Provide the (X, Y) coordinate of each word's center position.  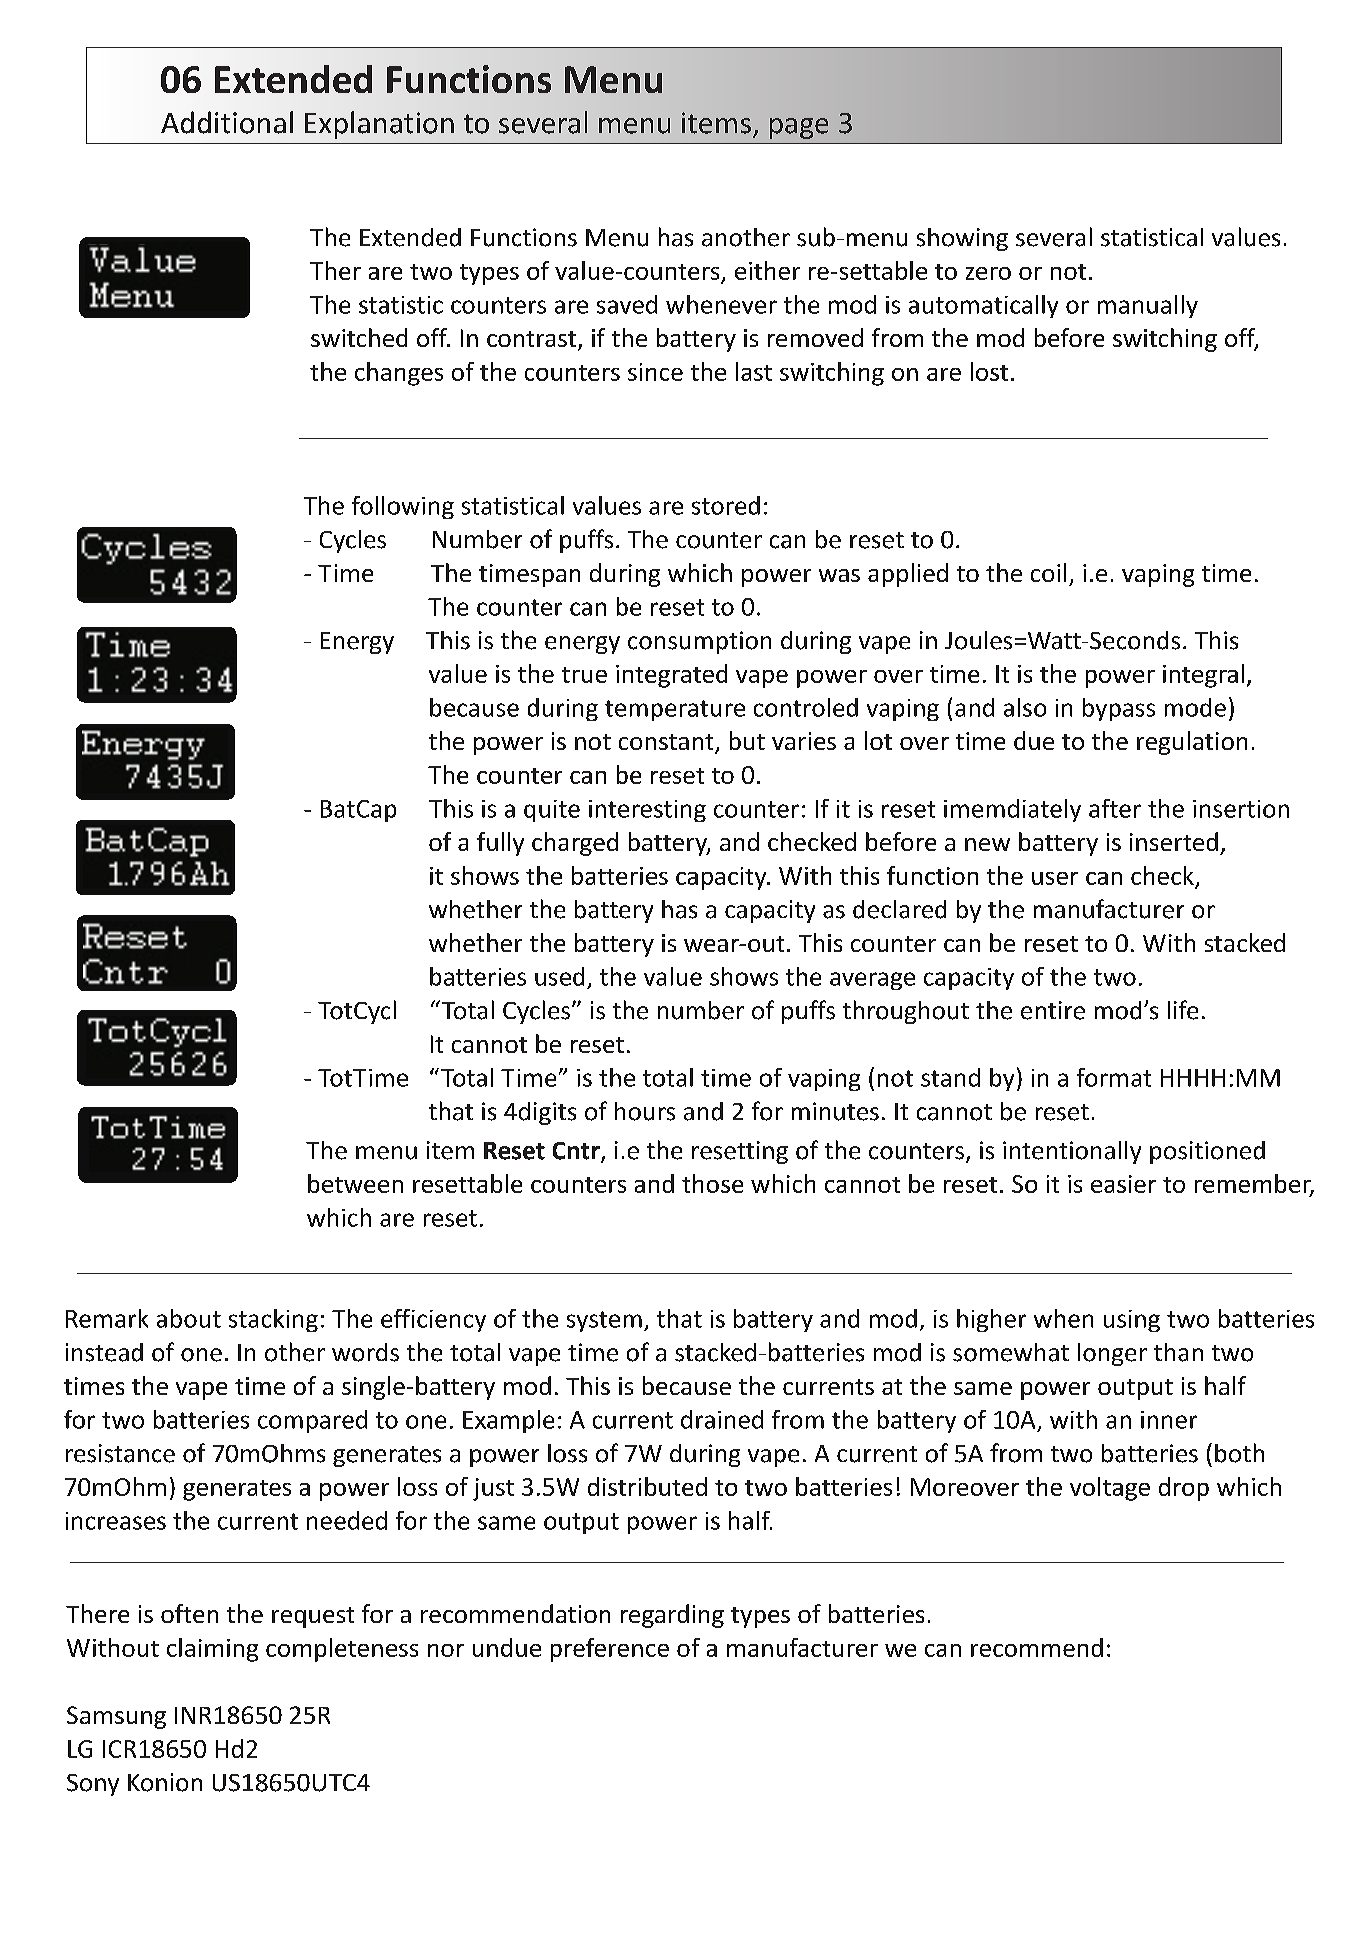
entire (1053, 1010)
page (799, 128)
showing (962, 239)
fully (500, 844)
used (559, 976)
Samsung (116, 1717)
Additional (227, 122)
